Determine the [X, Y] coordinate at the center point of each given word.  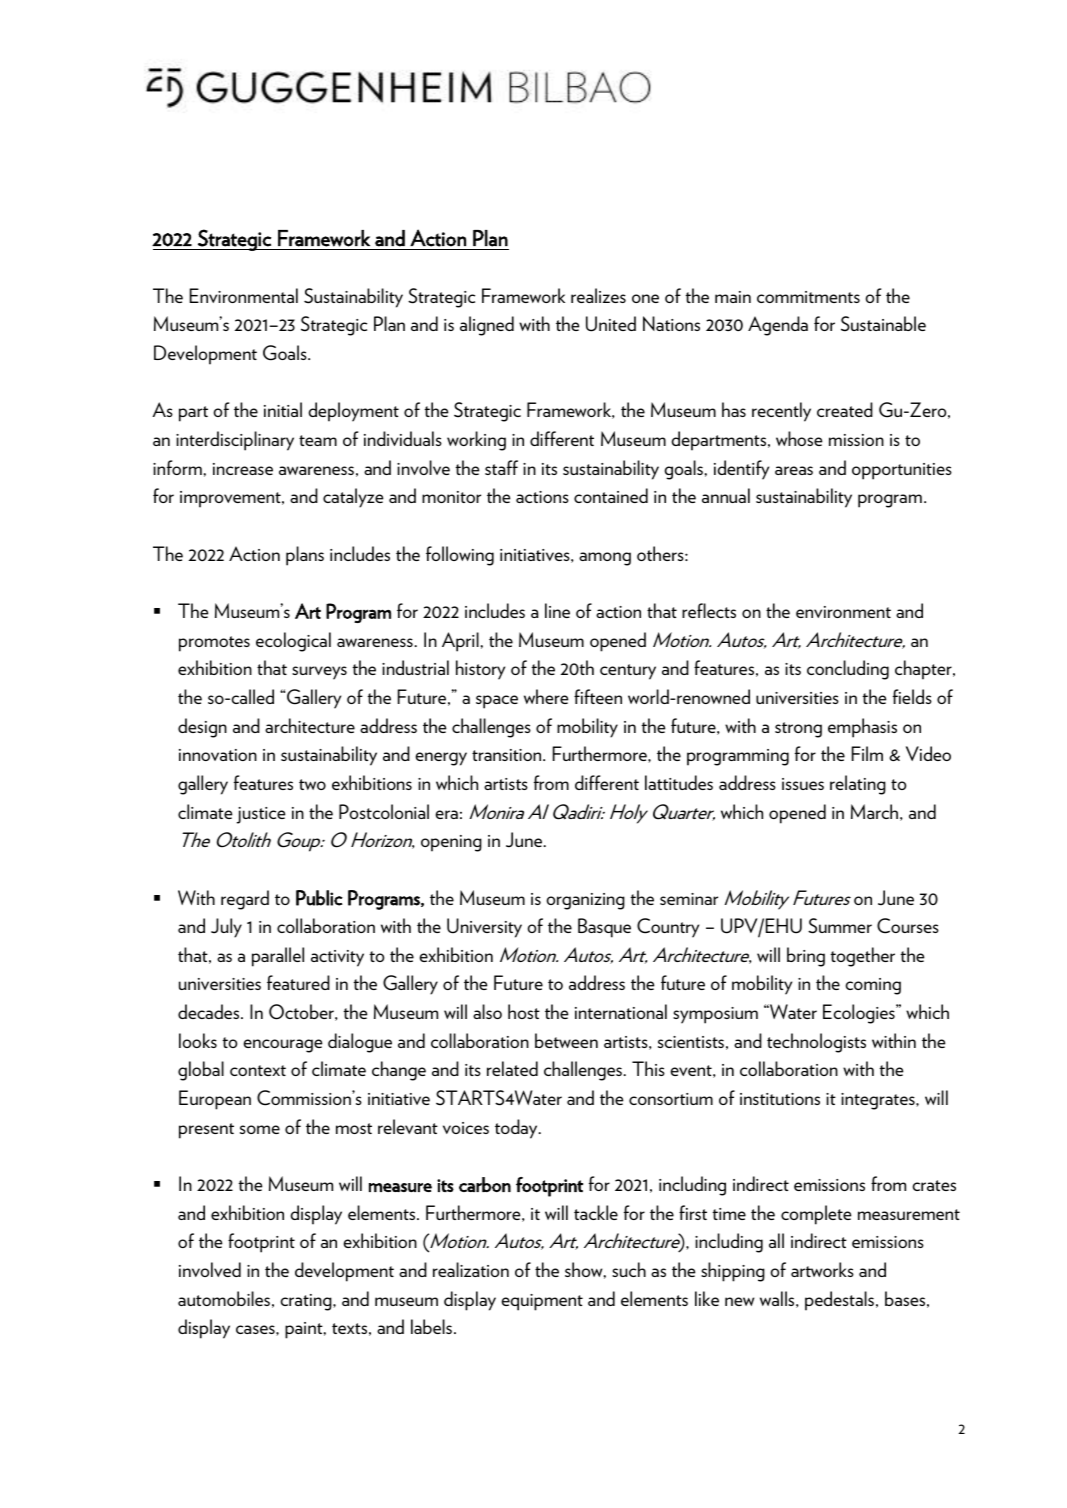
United [611, 324]
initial [283, 409]
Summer [840, 926]
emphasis [862, 728]
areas [794, 470]
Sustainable [883, 324]
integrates [879, 1101]
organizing [586, 901]
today [517, 1129]
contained [611, 495]
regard [245, 900]
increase [243, 469]
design [202, 728]
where [546, 696]
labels [431, 1326]
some [260, 1129]
